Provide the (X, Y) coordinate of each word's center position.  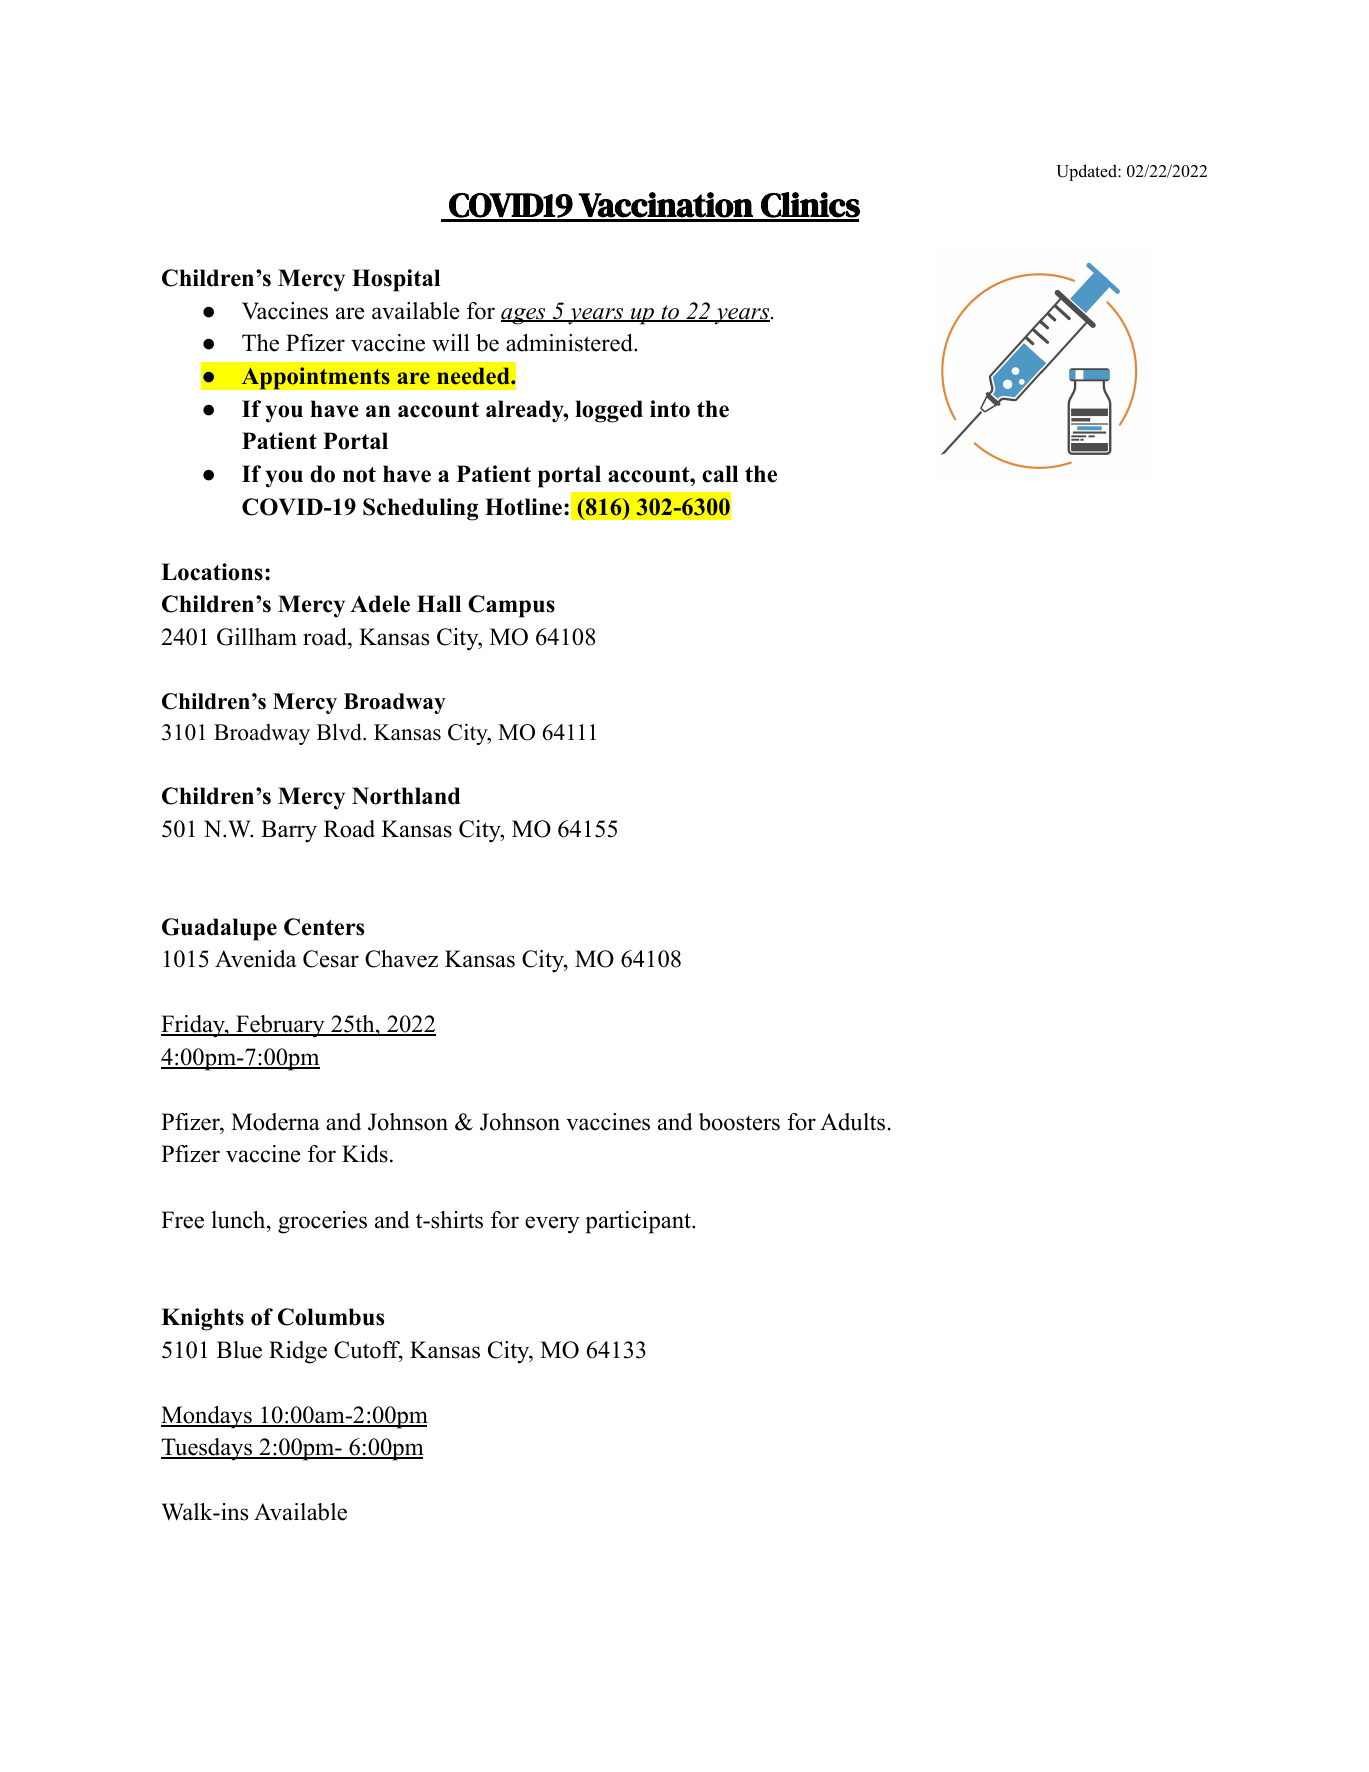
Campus (511, 606)
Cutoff (368, 1351)
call (720, 474)
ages (524, 316)
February (280, 1026)
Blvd (340, 732)
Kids (365, 1154)
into (670, 409)
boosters (739, 1122)
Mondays (207, 1417)
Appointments (315, 378)
